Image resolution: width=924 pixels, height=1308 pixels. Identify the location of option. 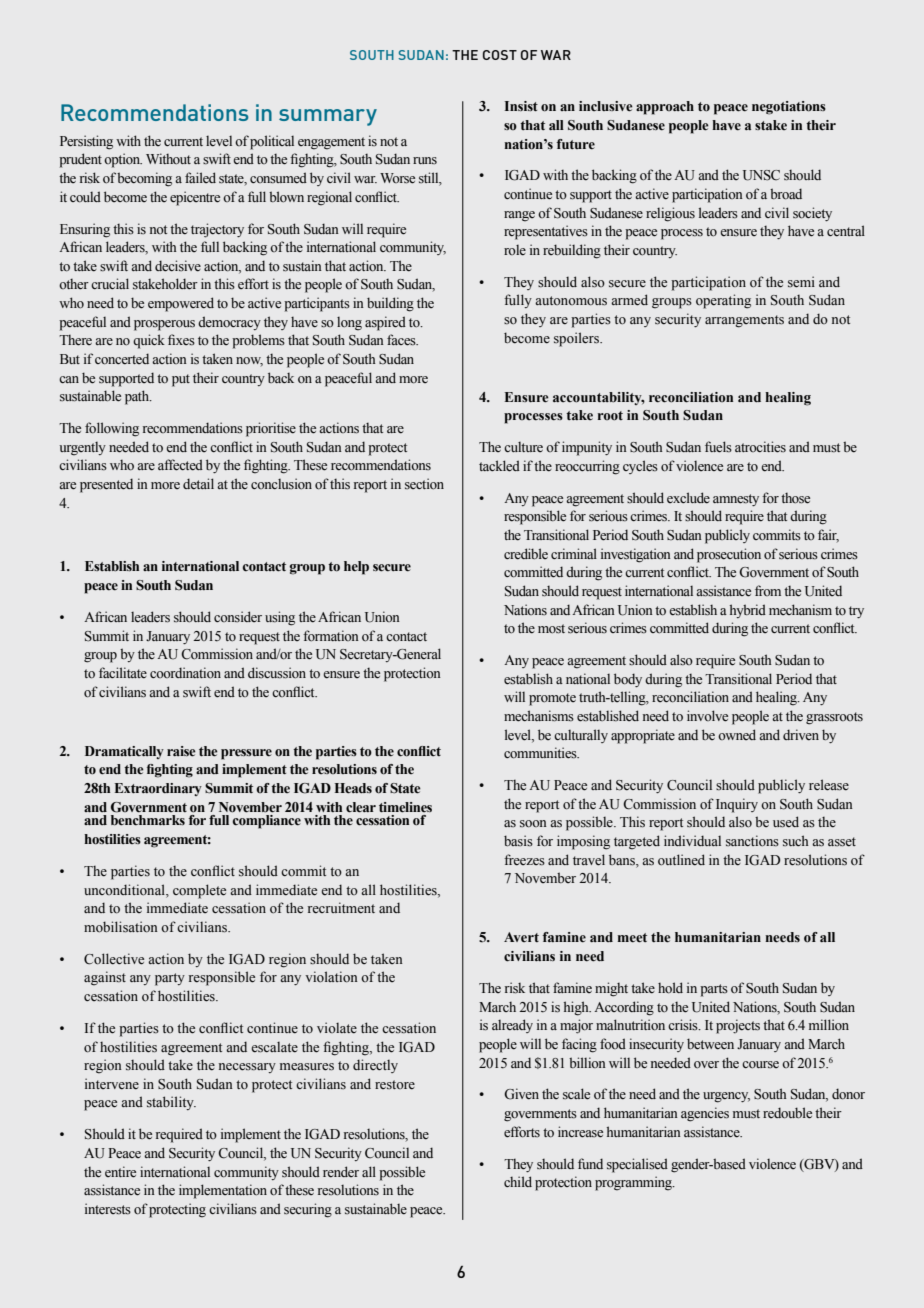
(123, 160).
